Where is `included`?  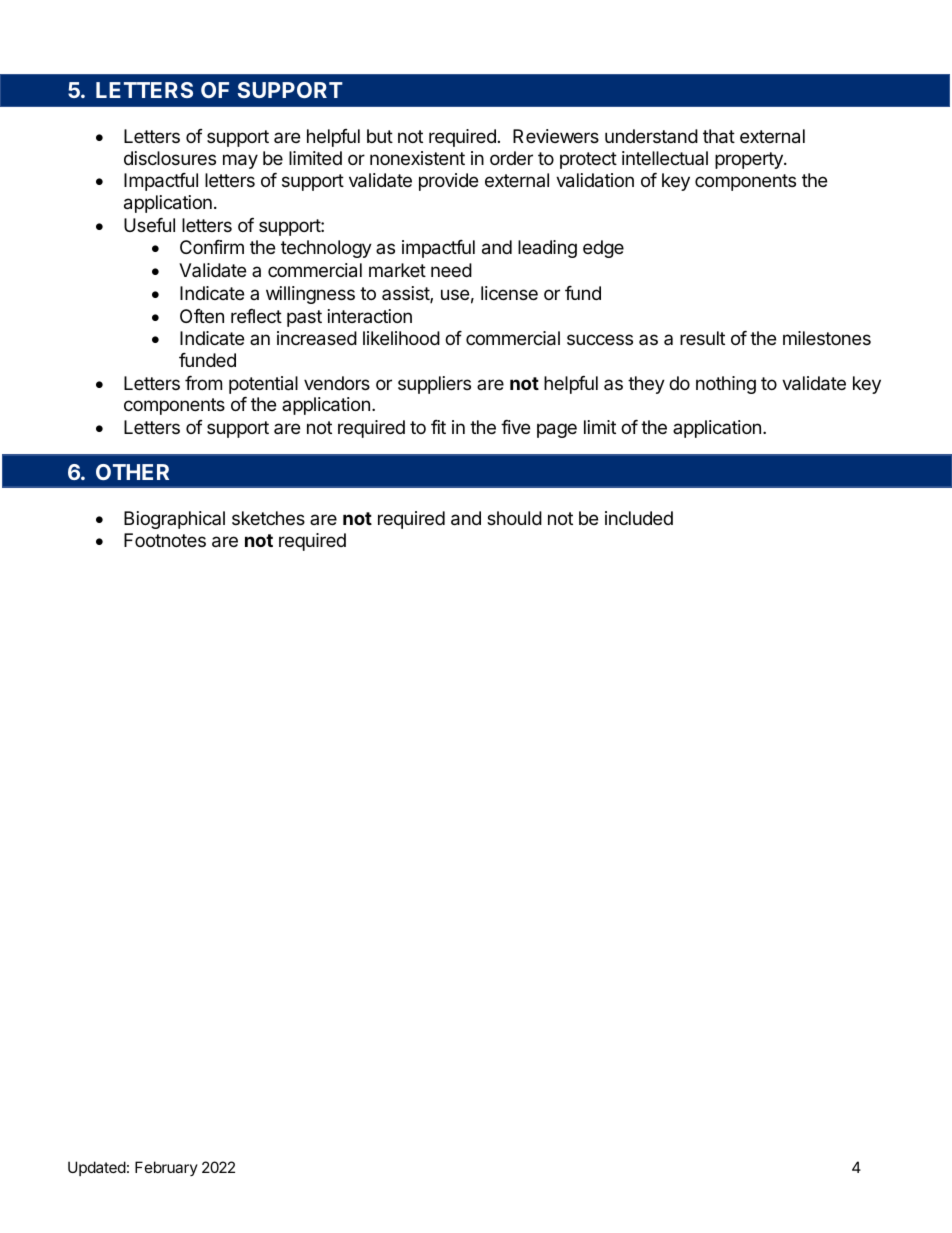
included is located at coordinates (639, 518).
